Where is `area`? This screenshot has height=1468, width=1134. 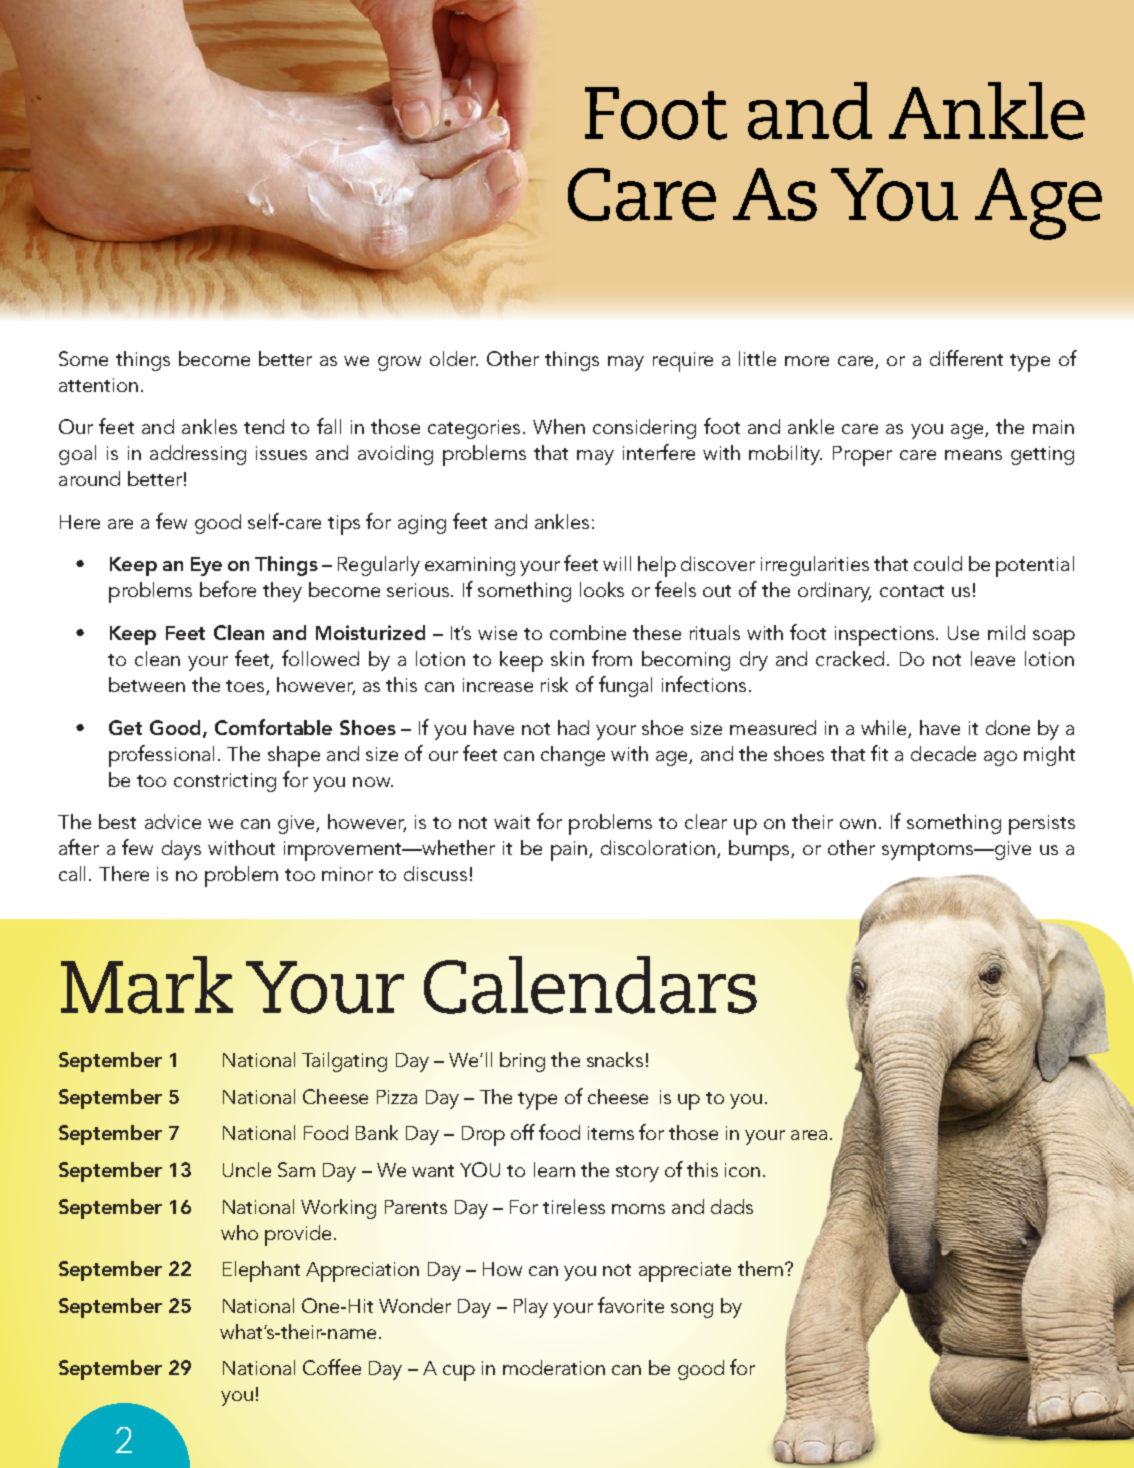 area is located at coordinates (809, 1135).
